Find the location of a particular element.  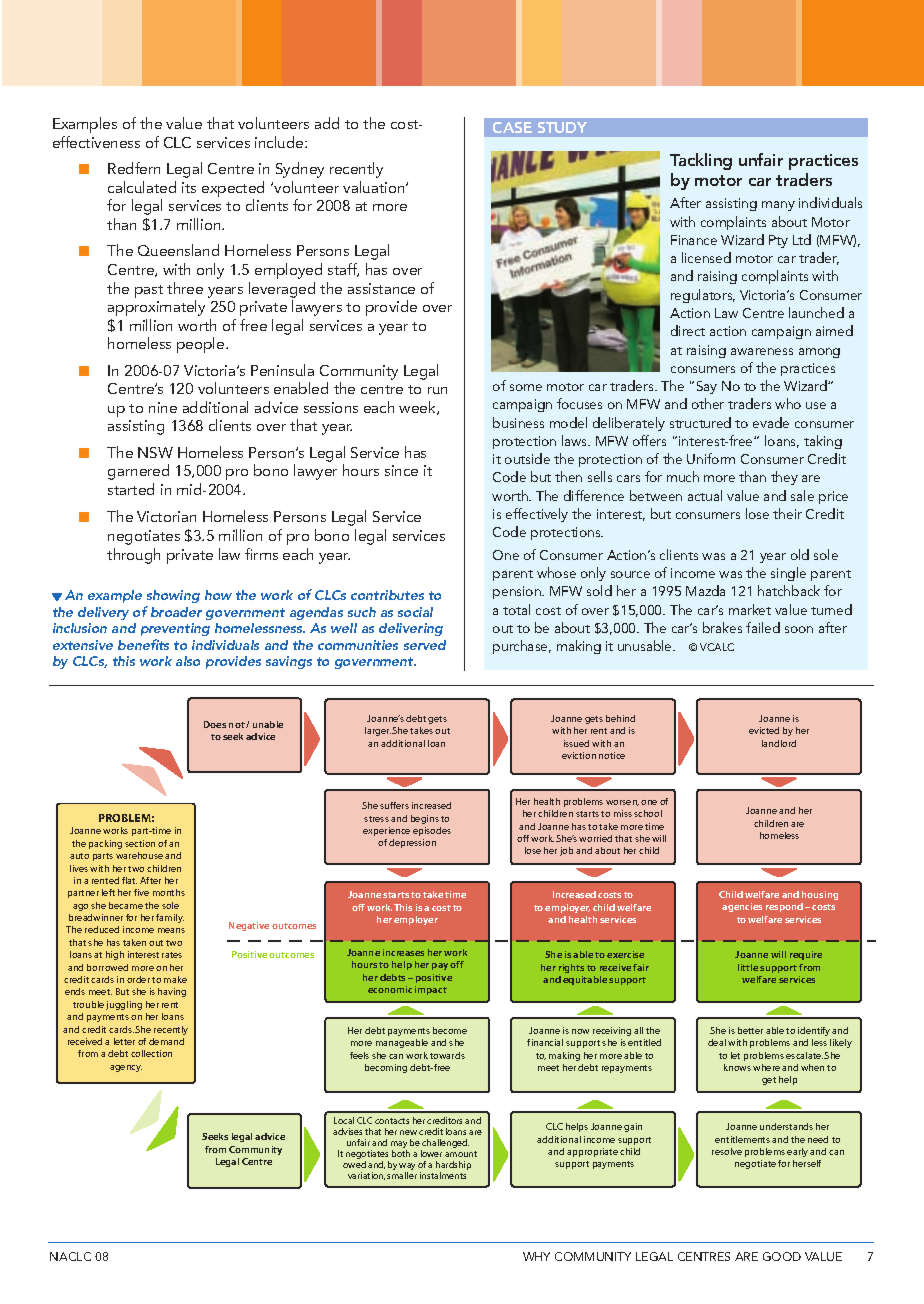

Tackling is located at coordinates (701, 161).
